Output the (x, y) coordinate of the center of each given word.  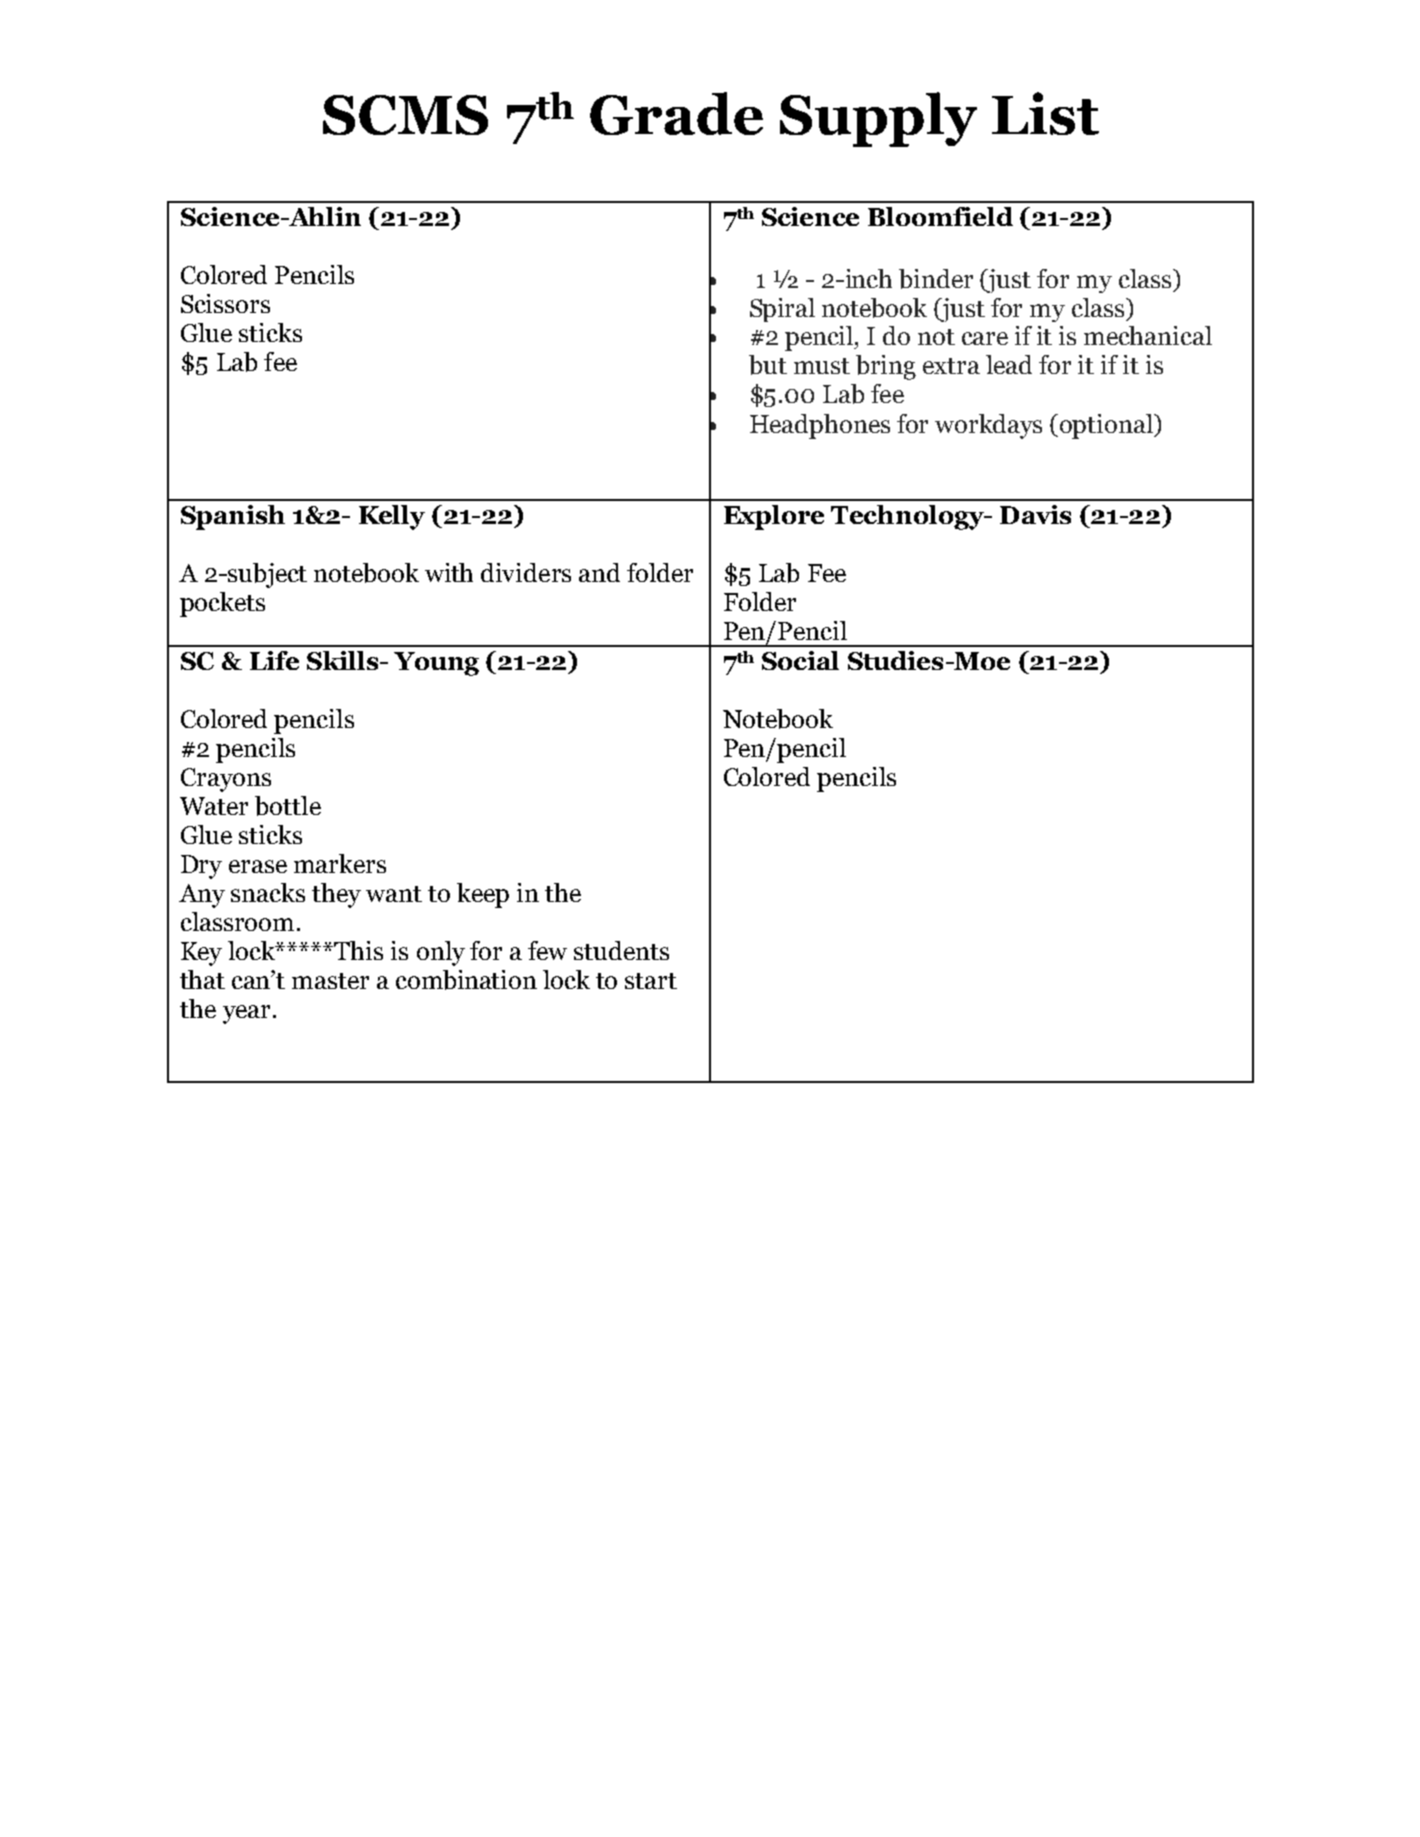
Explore (774, 517)
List (1045, 113)
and (599, 572)
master (330, 981)
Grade (676, 113)
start (651, 981)
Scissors (225, 303)
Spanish (233, 517)
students (621, 950)
